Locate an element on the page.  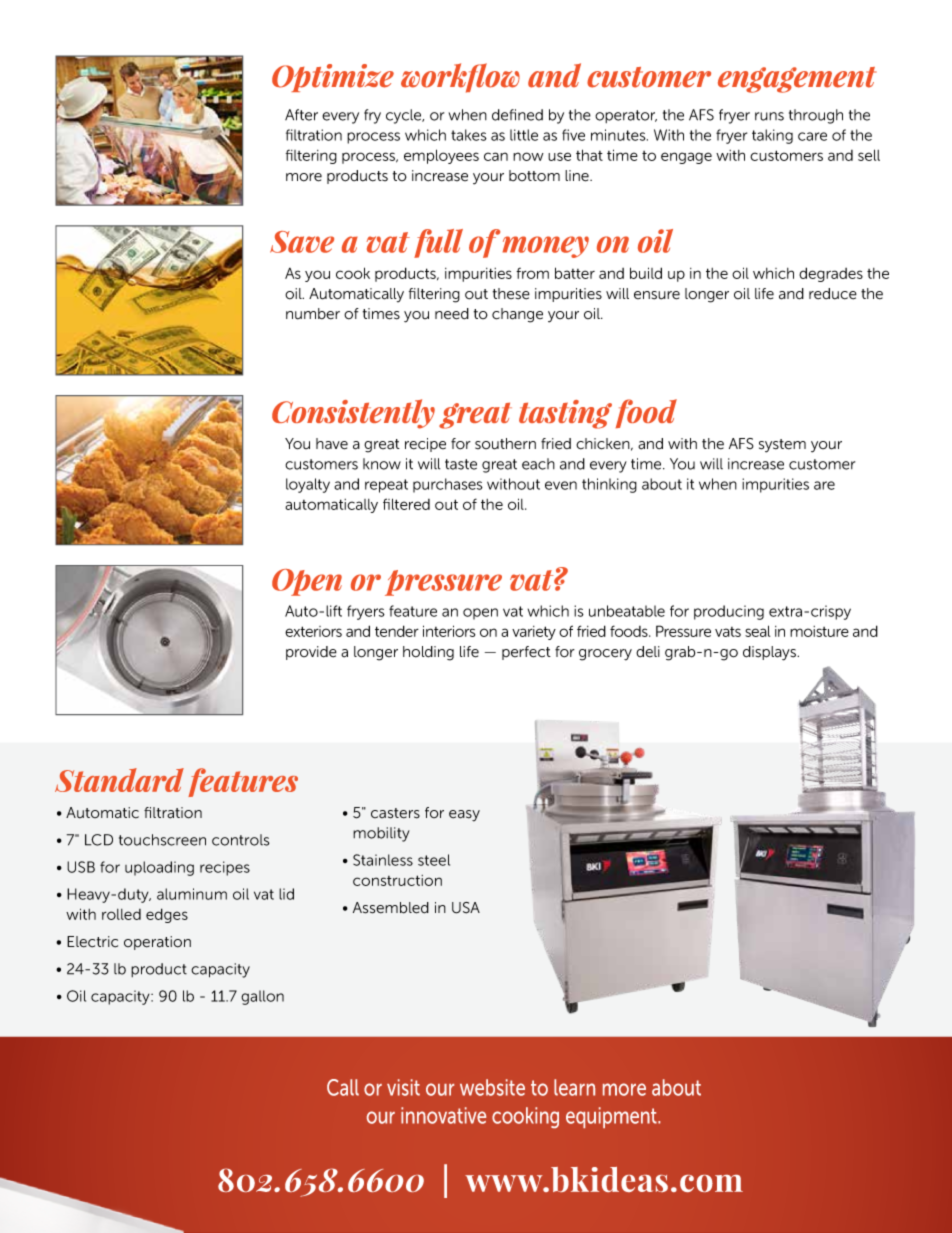
exteriors is located at coordinates (313, 631).
